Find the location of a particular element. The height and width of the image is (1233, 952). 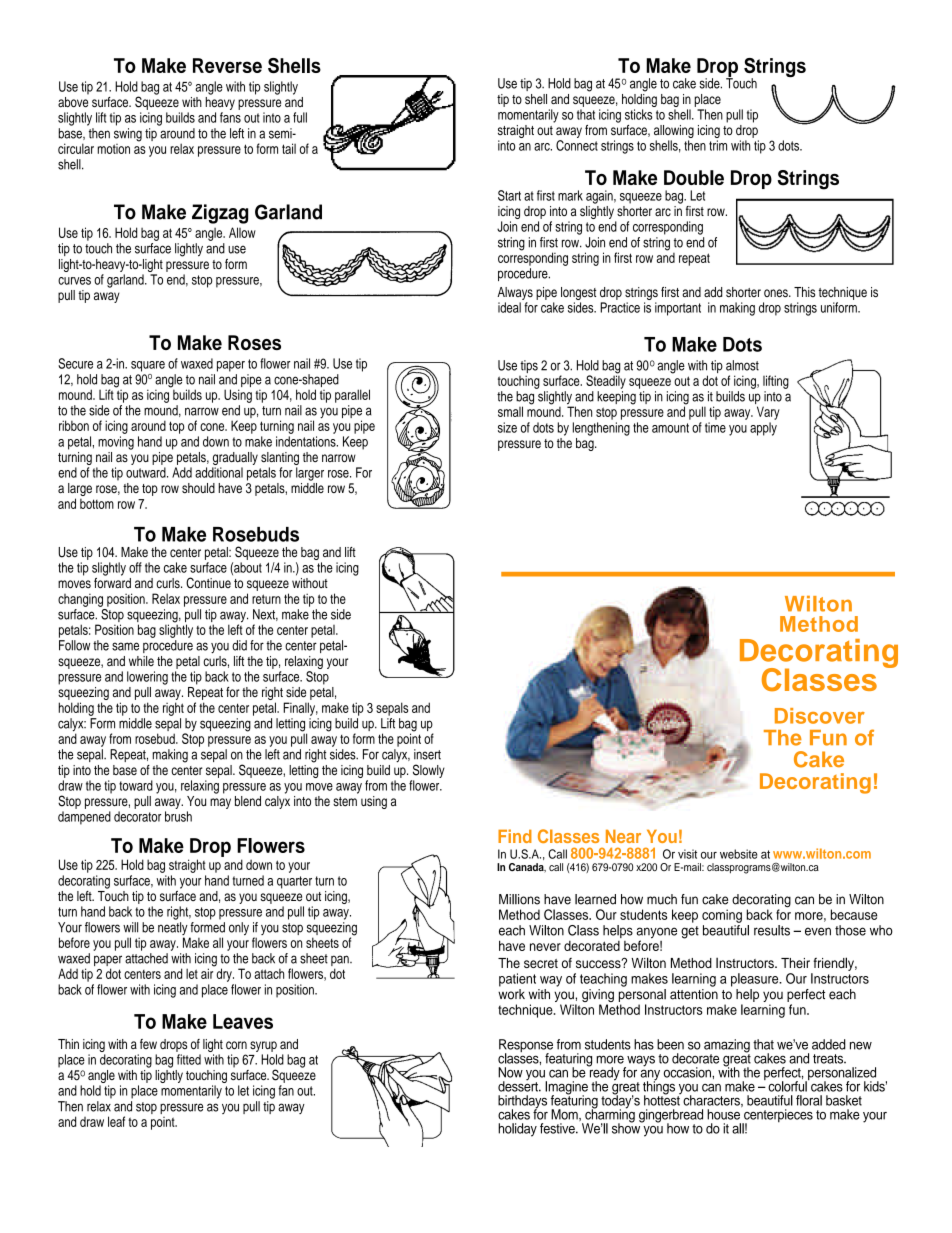

apply is located at coordinates (763, 429).
